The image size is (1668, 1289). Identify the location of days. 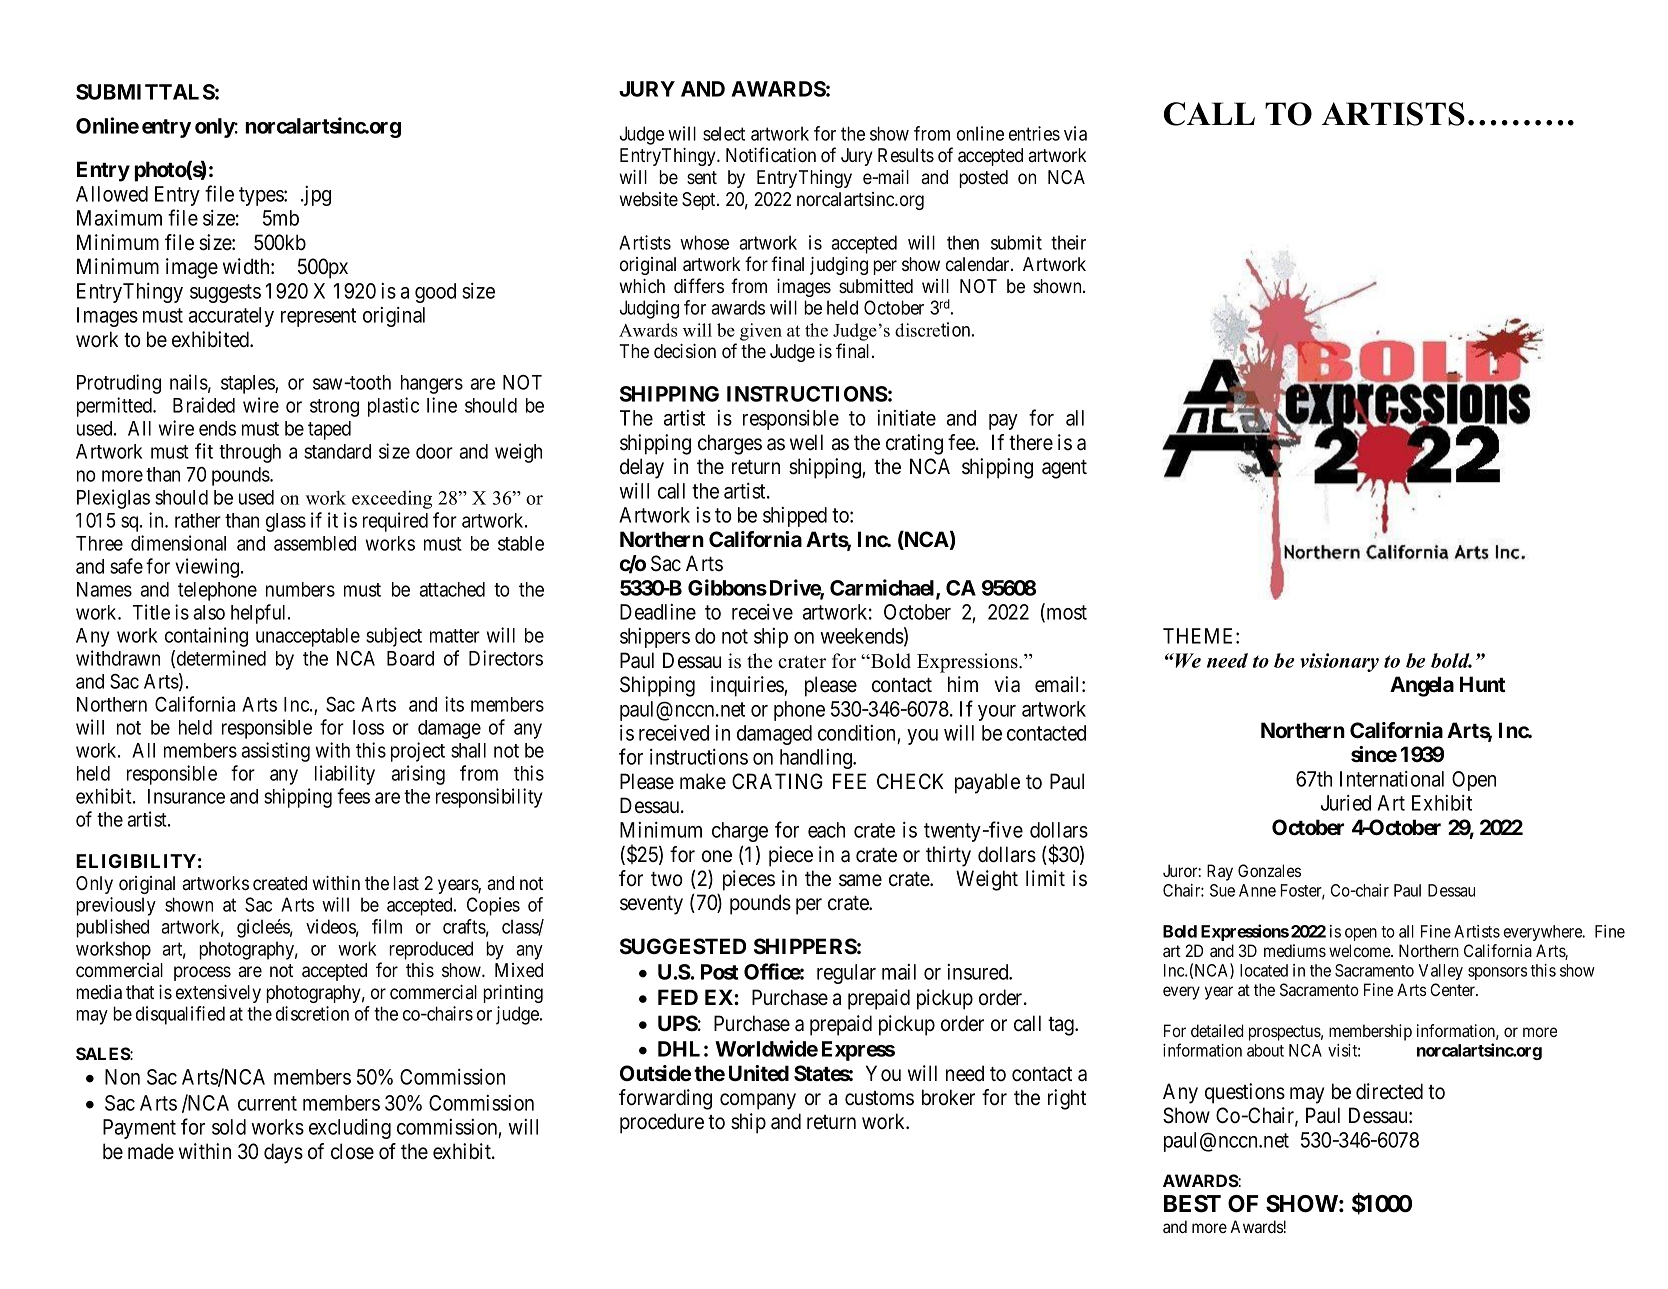
(283, 1153).
